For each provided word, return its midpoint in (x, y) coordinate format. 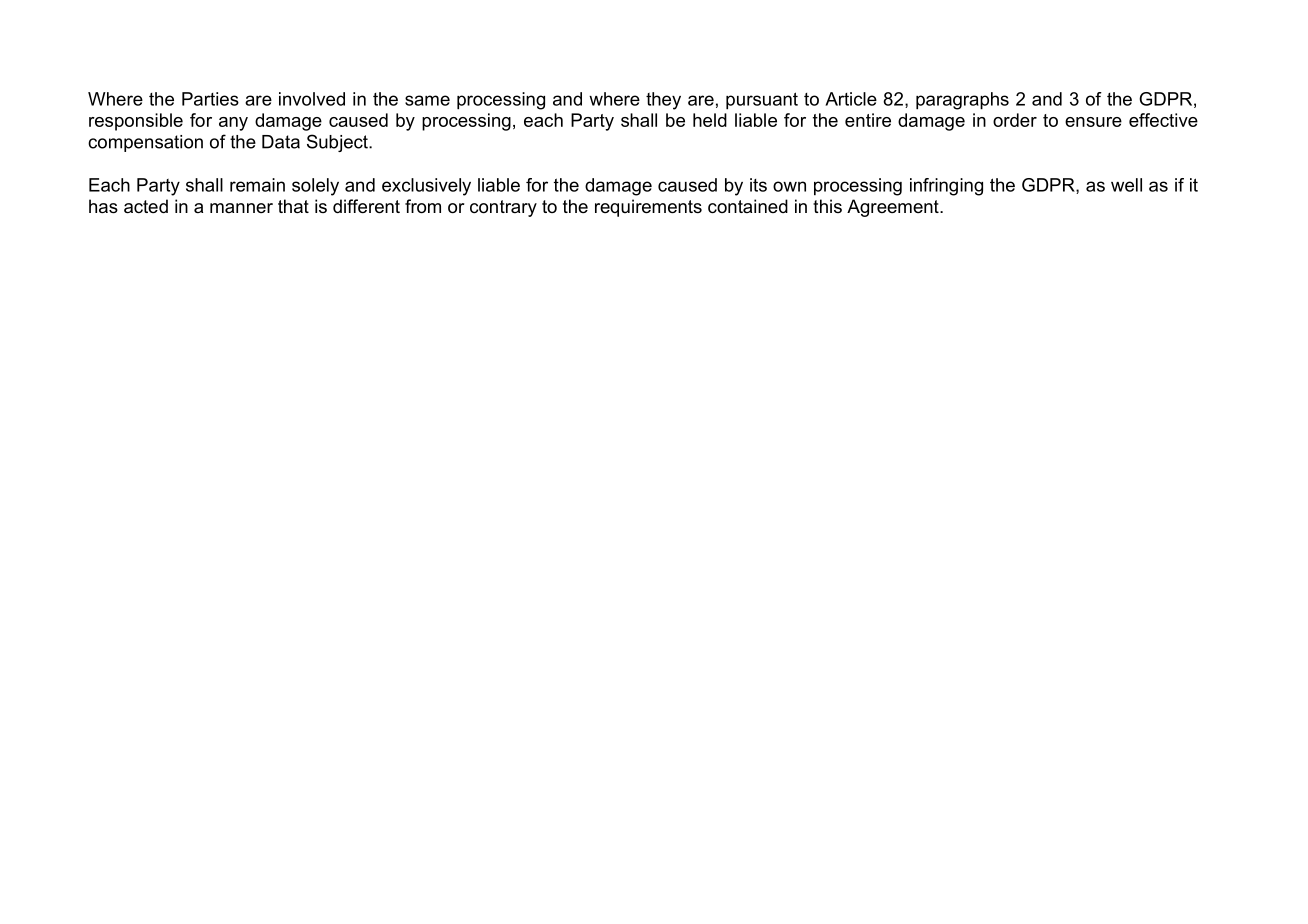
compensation (145, 143)
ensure (1093, 122)
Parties (210, 99)
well (1126, 185)
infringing (946, 187)
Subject (338, 143)
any (233, 124)
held (710, 120)
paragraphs (962, 101)
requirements (648, 208)
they (663, 101)
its (758, 185)
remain (257, 185)
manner (241, 208)
